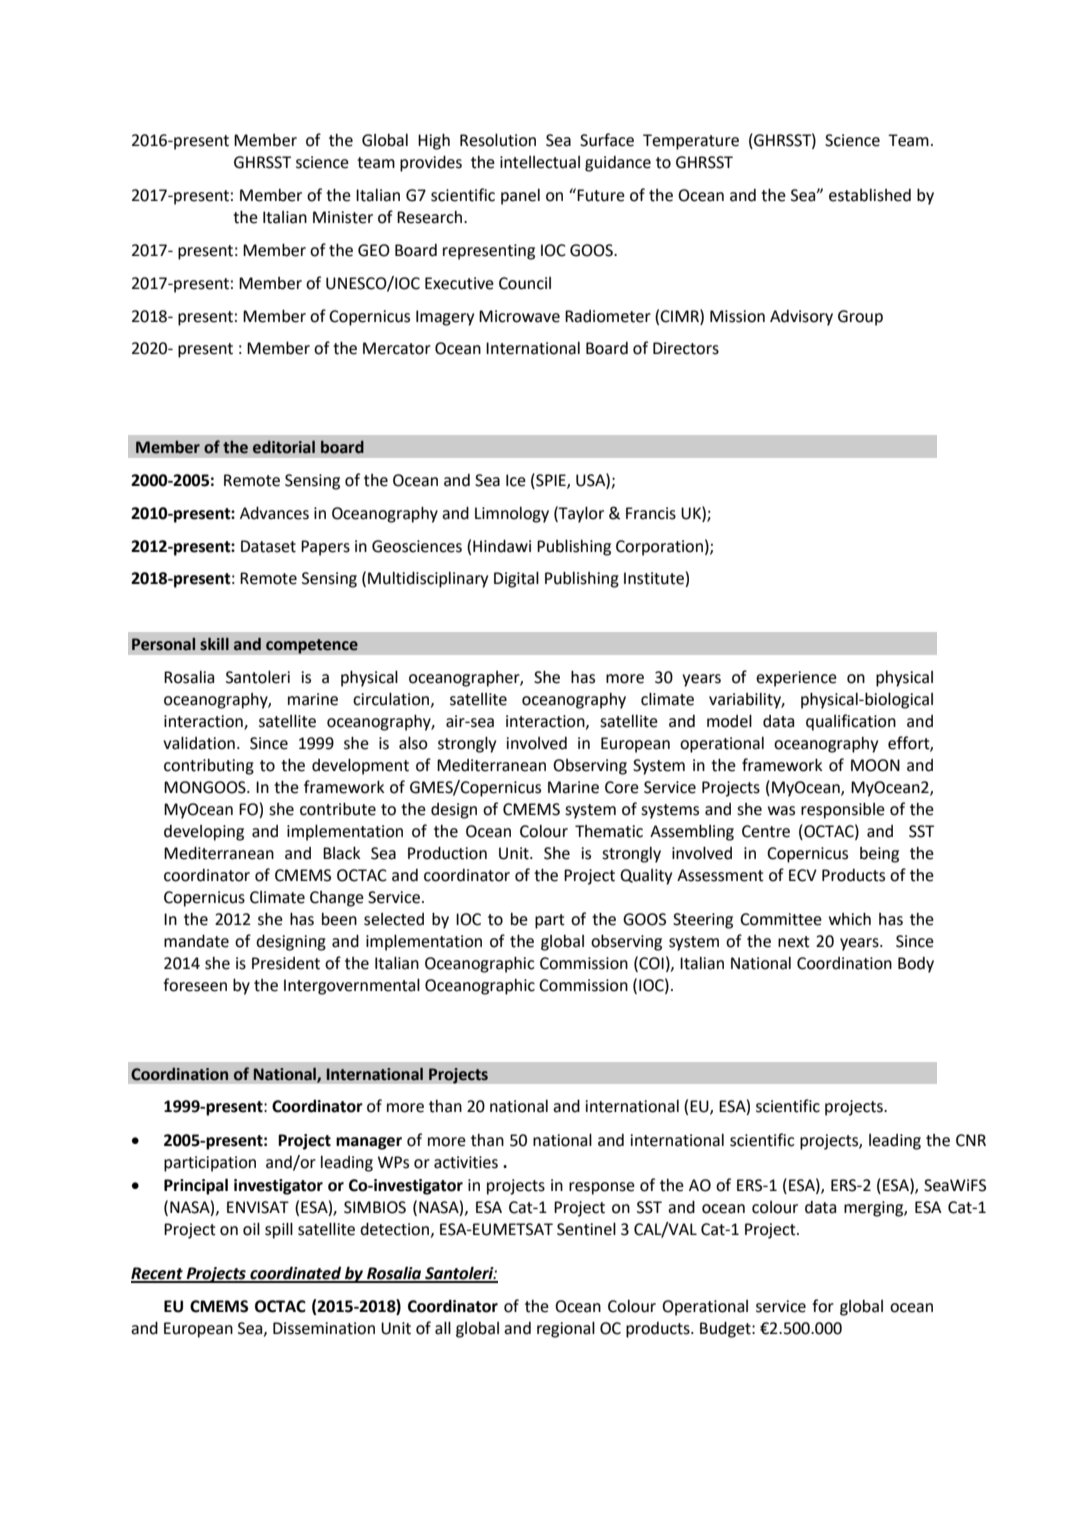 The image size is (1074, 1519). I want to click on Minister, so click(343, 217).
